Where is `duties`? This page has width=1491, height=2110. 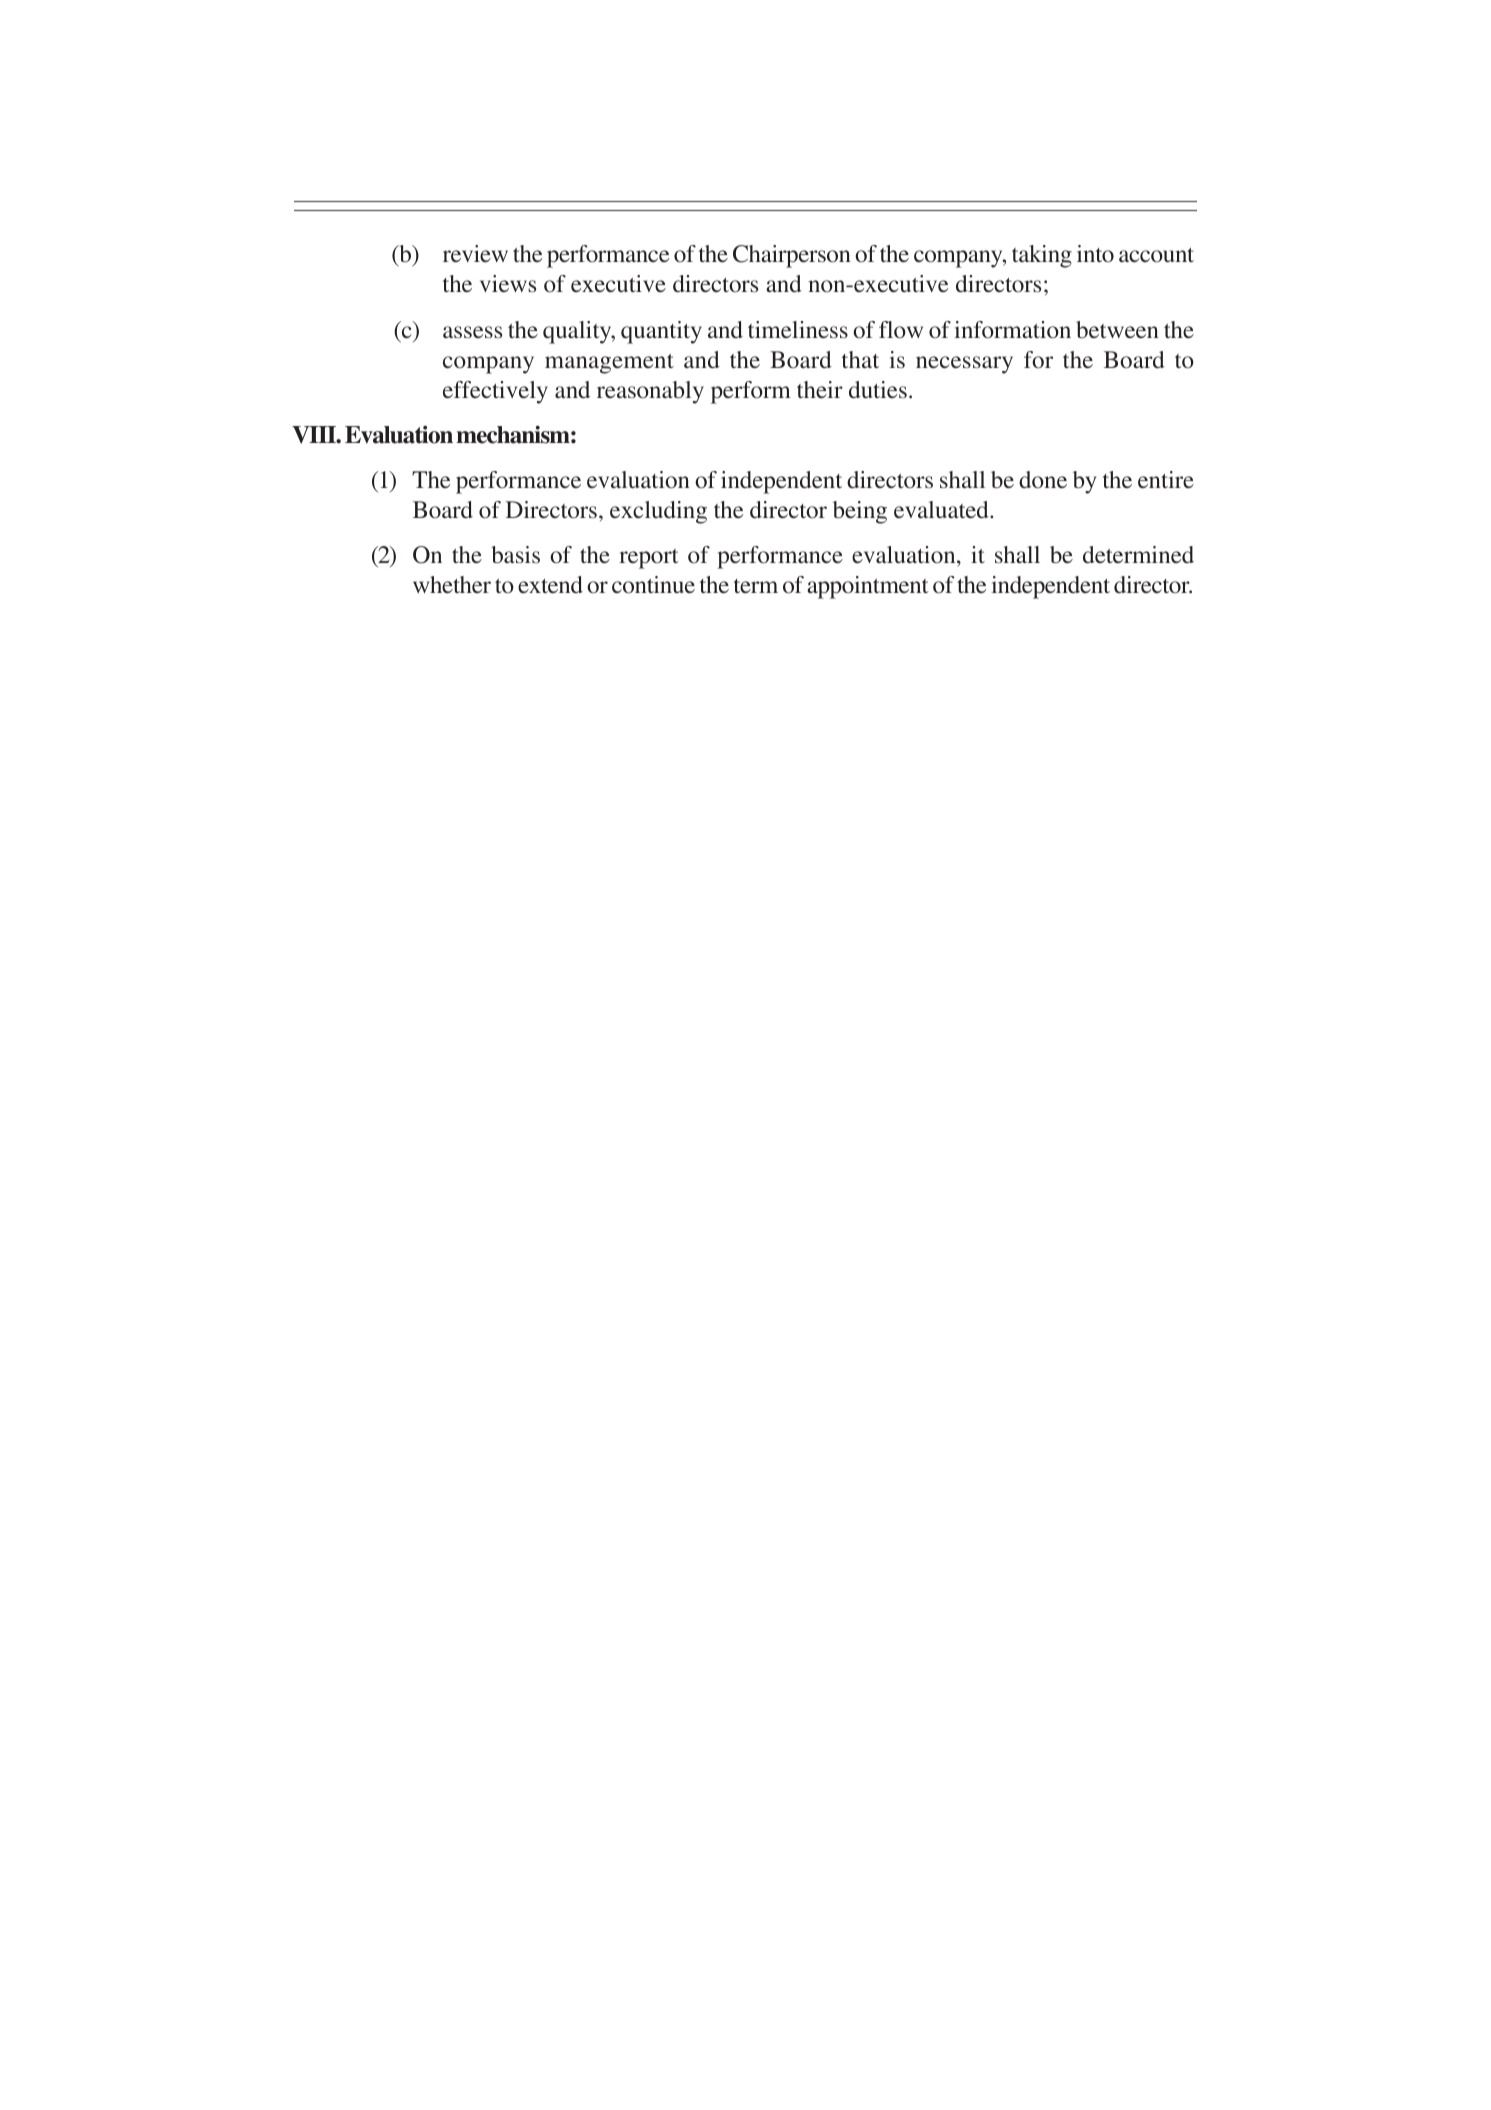
duties is located at coordinates (878, 390).
